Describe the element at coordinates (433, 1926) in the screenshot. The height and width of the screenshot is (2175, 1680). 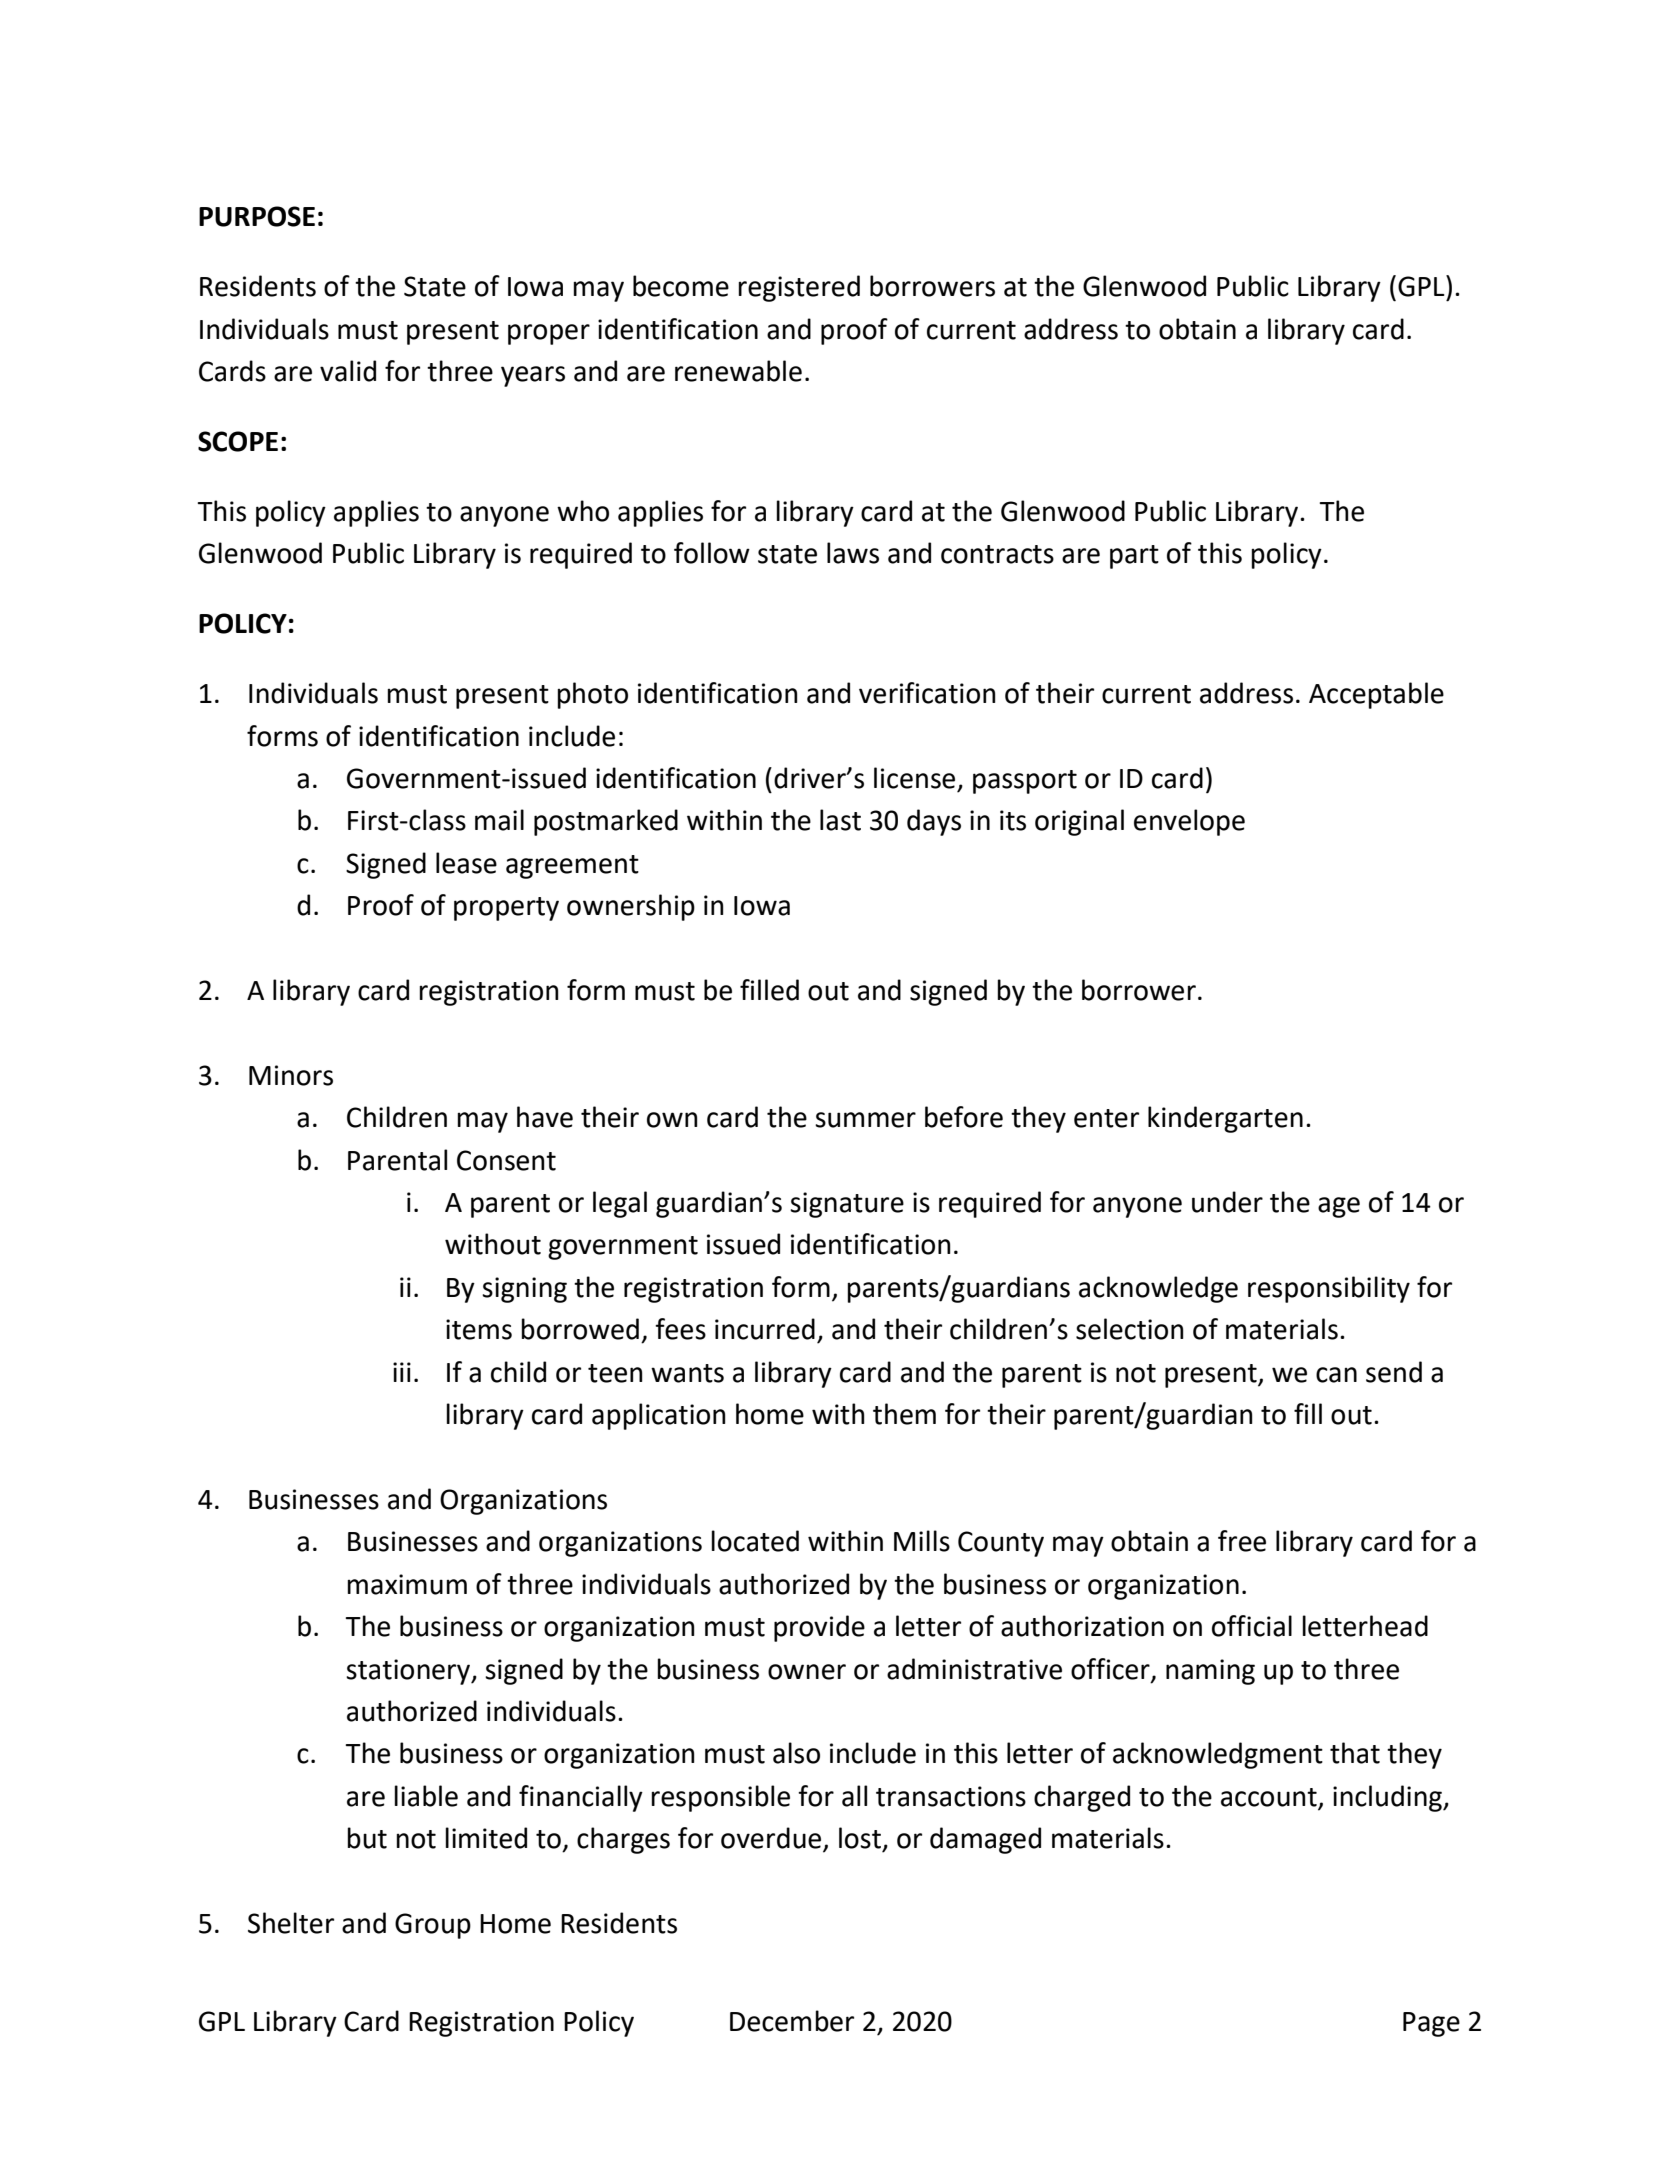
I see `Group` at that location.
